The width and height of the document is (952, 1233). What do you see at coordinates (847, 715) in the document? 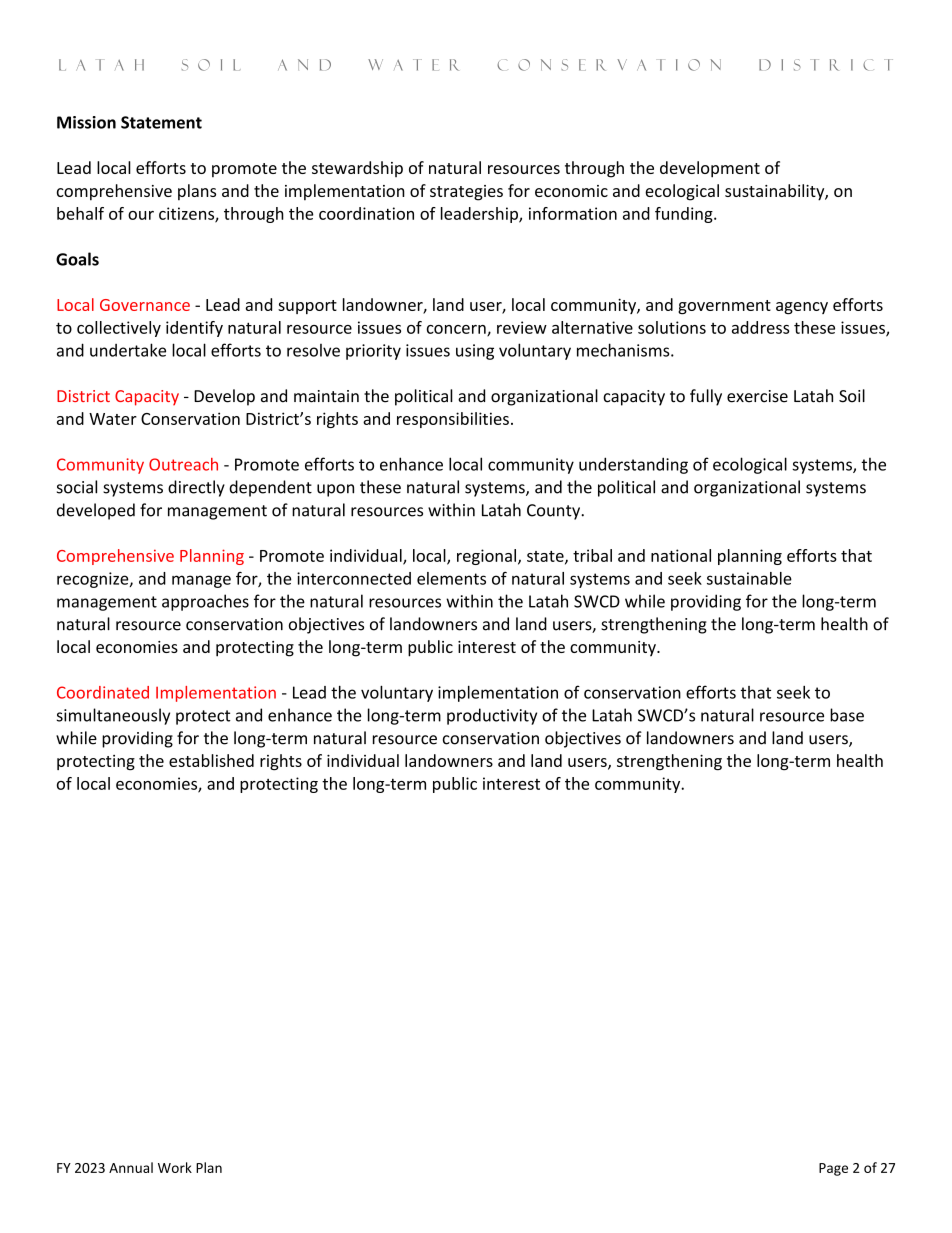
I see `base` at bounding box center [847, 715].
